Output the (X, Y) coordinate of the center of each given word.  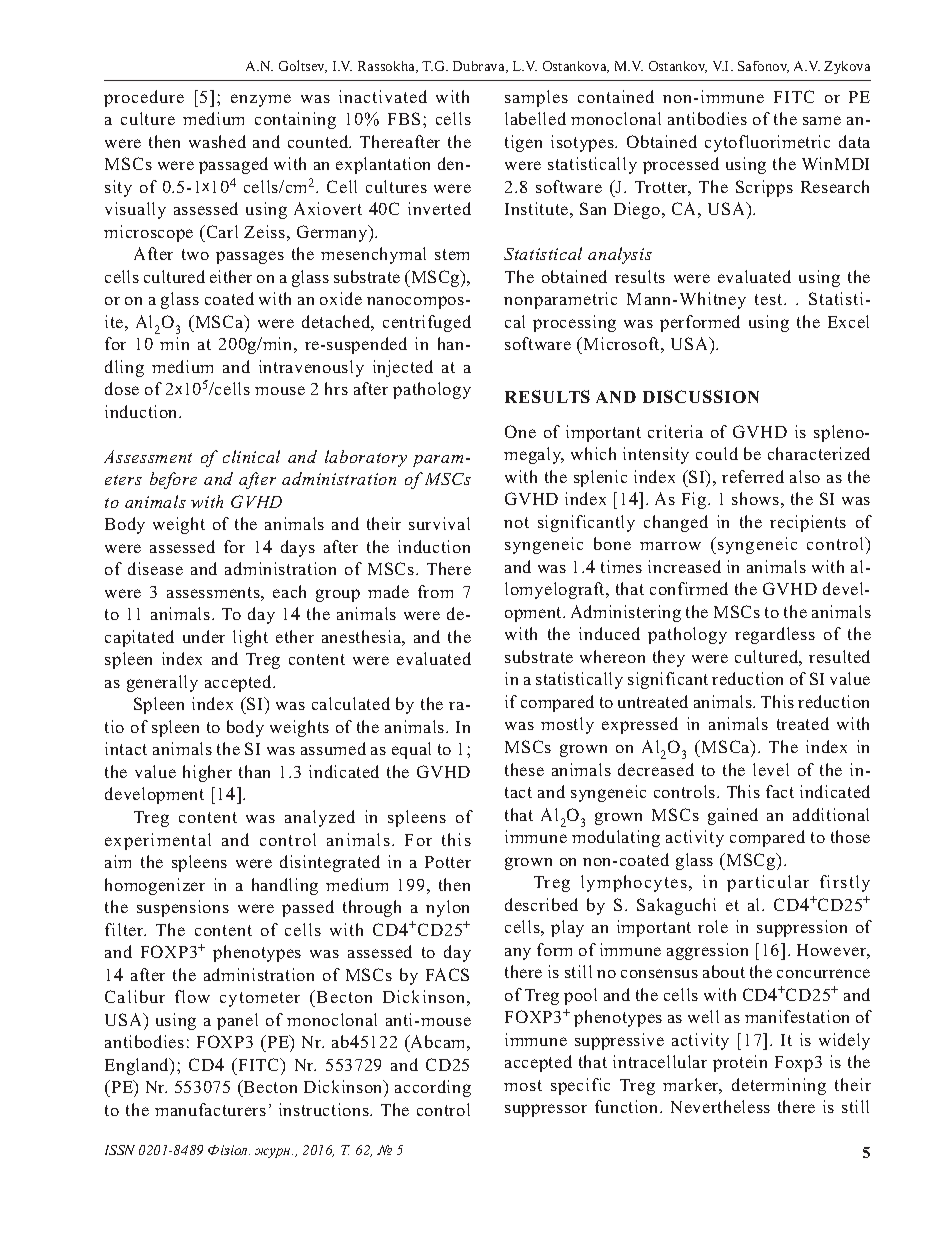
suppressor (546, 1110)
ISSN (120, 1150)
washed (217, 141)
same (822, 120)
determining (779, 1086)
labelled (535, 118)
